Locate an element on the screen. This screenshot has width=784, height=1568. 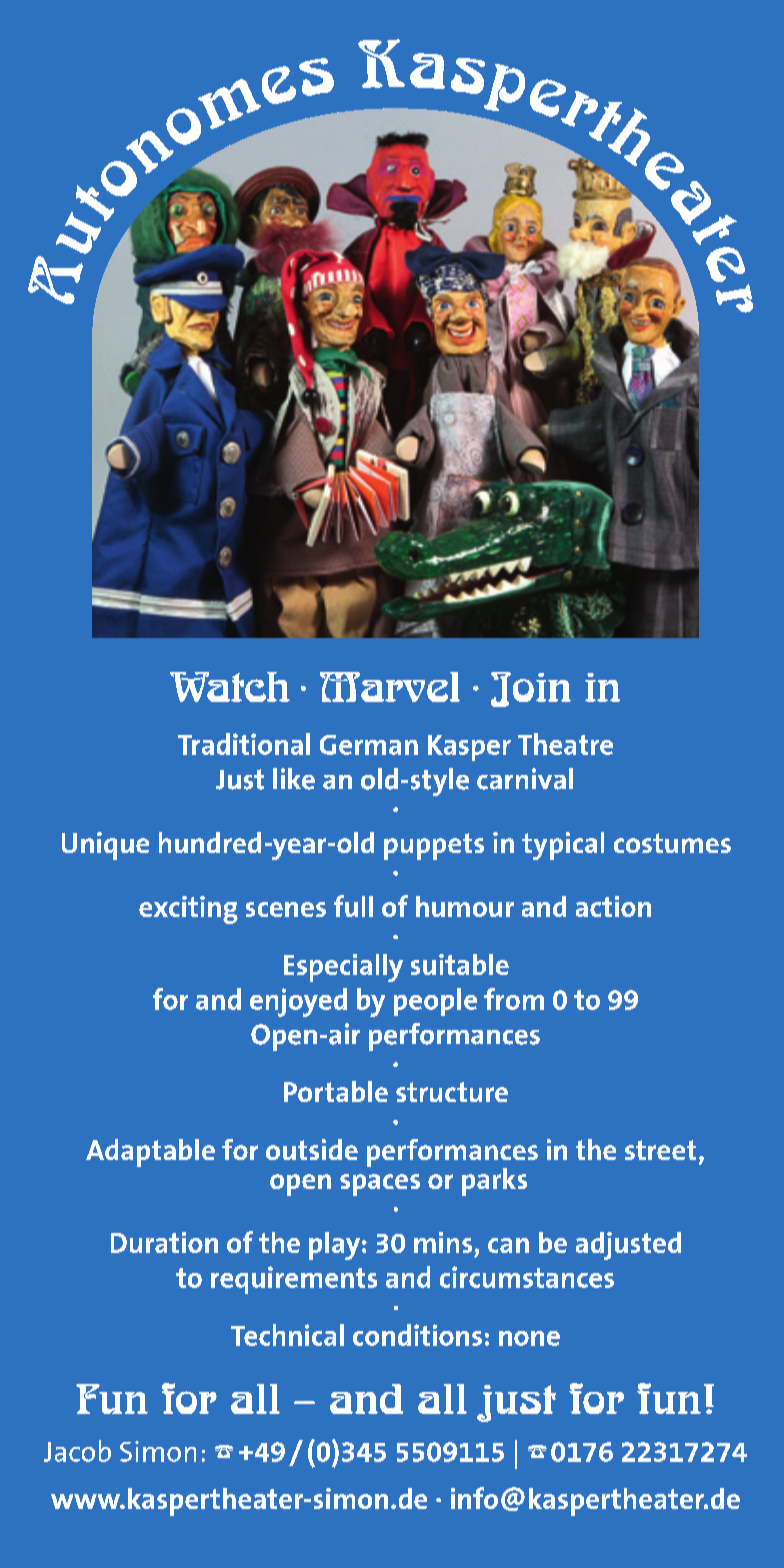
none is located at coordinates (529, 1338).
